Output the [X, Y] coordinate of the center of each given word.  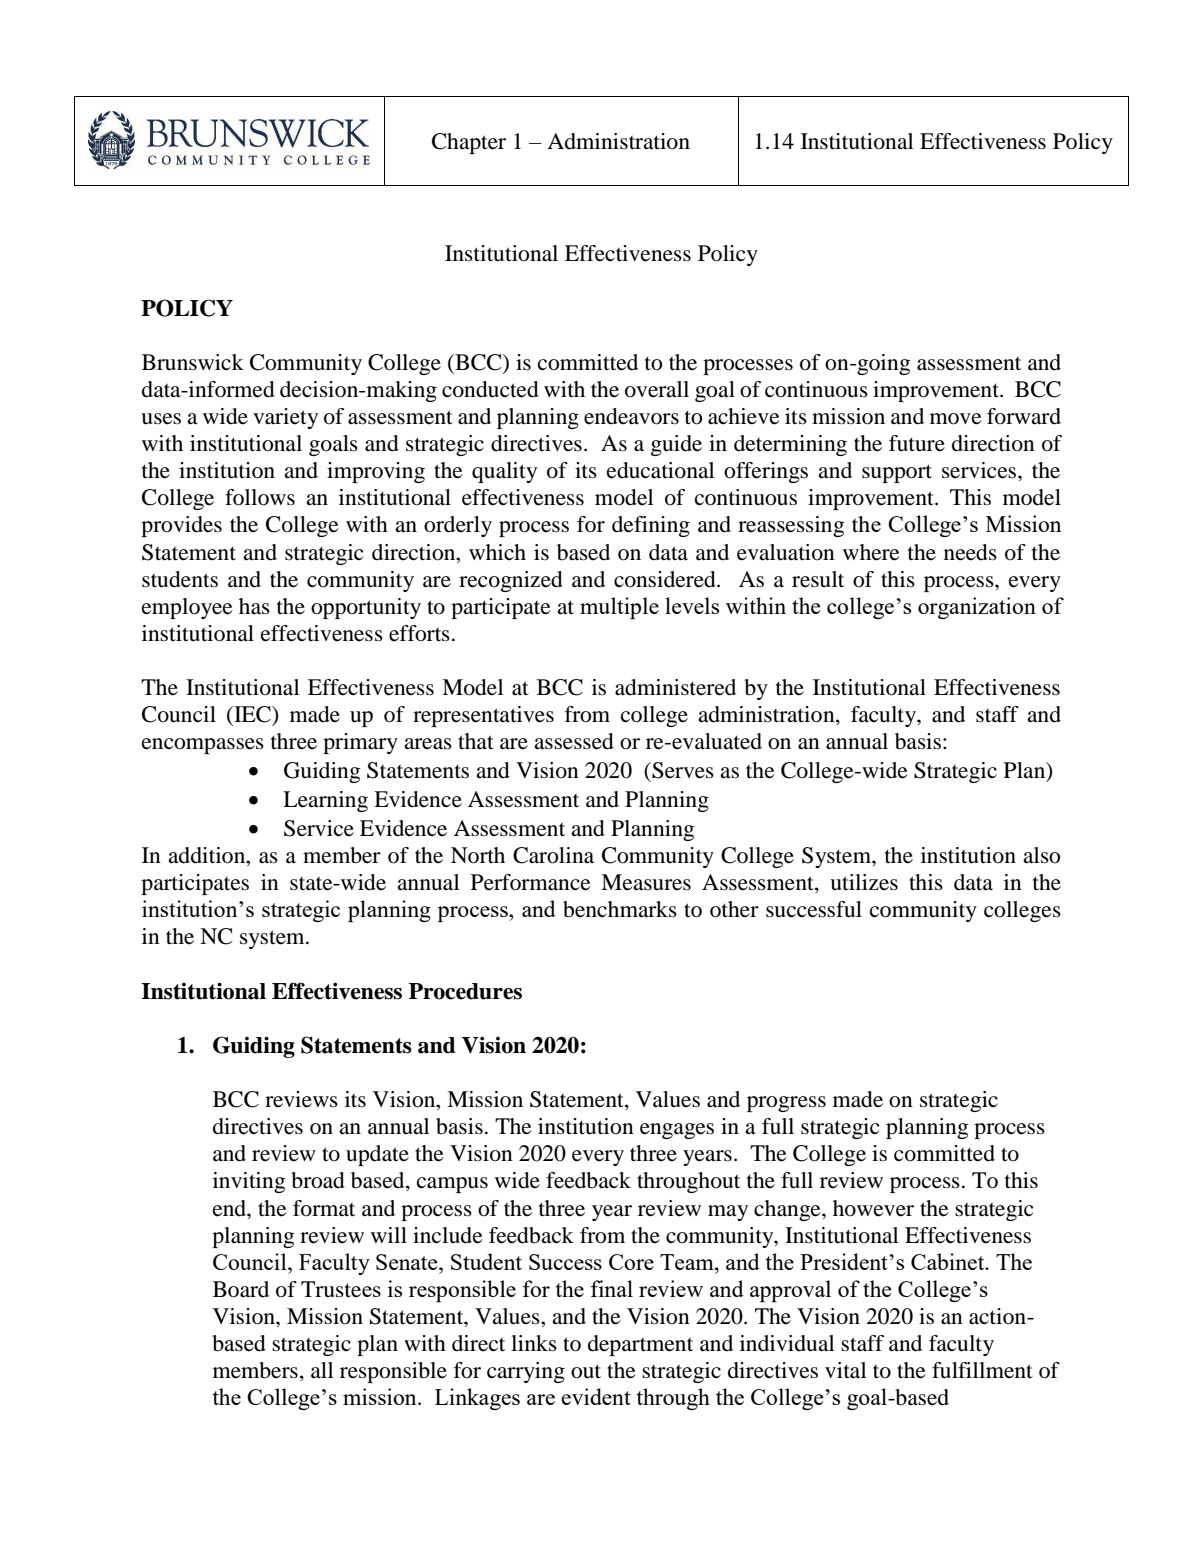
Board [241, 1289]
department [640, 1345]
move [956, 419]
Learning [325, 801]
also [1041, 855]
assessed [574, 741]
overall [657, 389]
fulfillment [982, 1370]
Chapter [469, 143]
